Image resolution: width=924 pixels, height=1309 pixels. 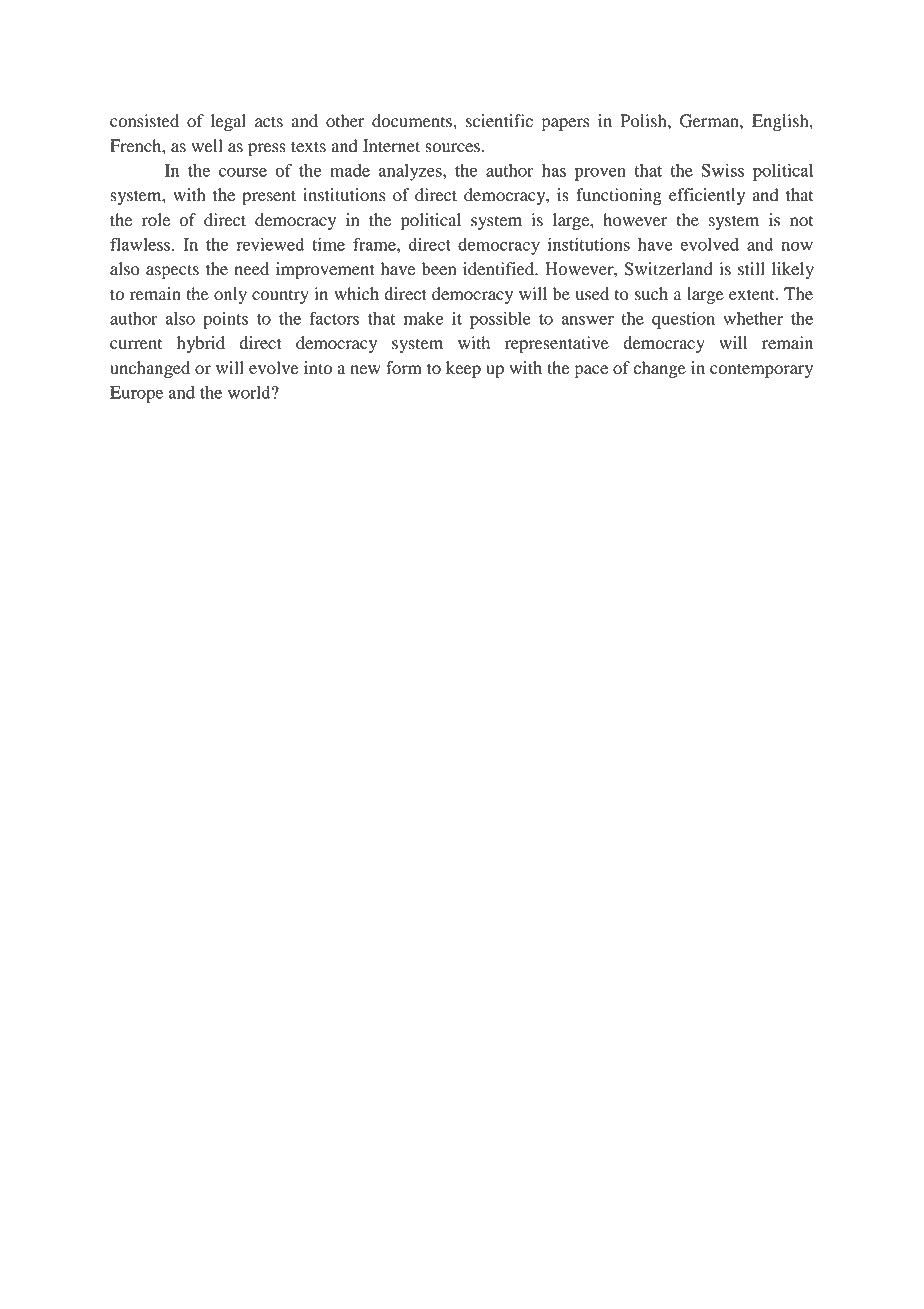 I want to click on keep, so click(x=463, y=369).
